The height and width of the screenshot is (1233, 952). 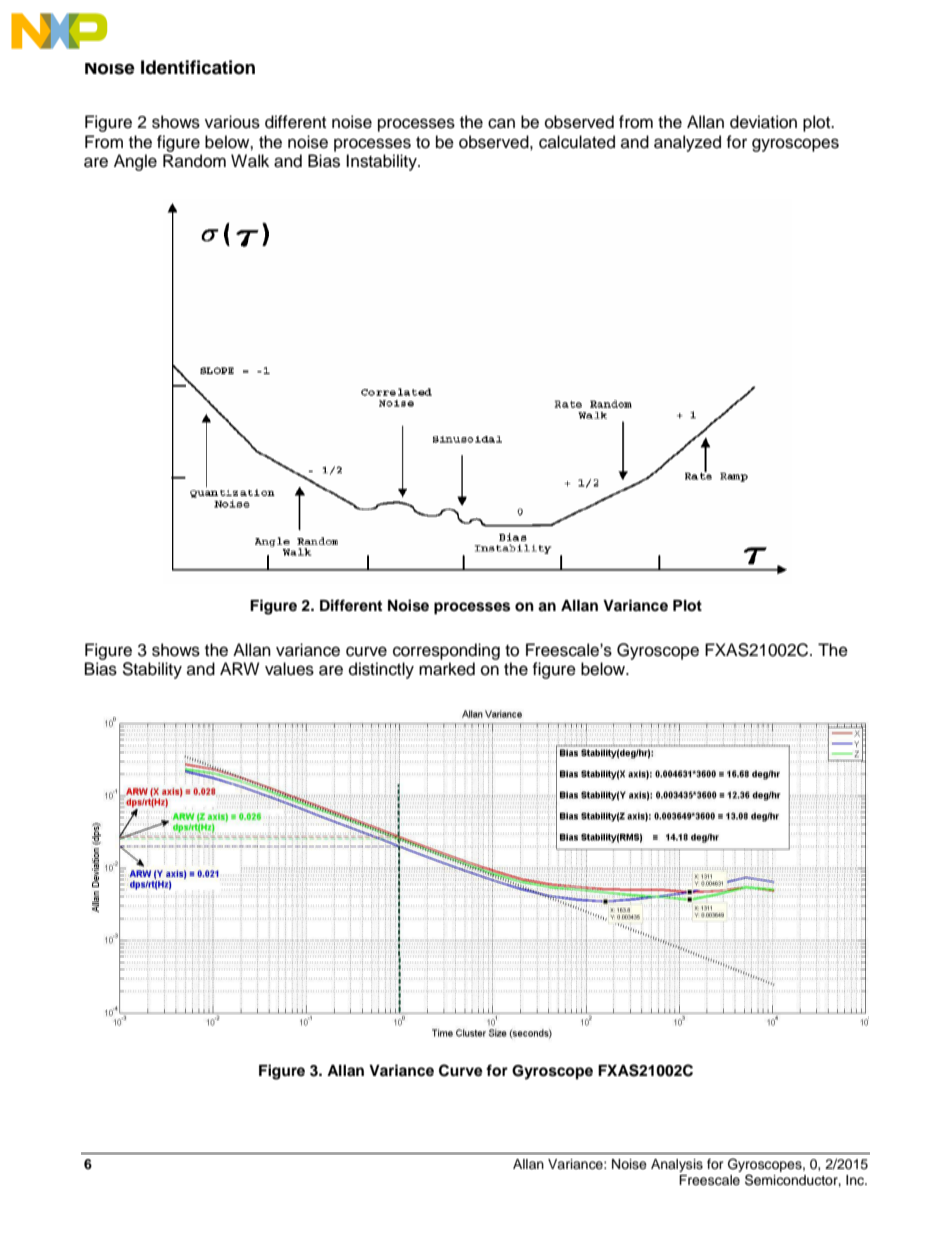 What do you see at coordinates (381, 670) in the screenshot?
I see `distinctly` at bounding box center [381, 670].
